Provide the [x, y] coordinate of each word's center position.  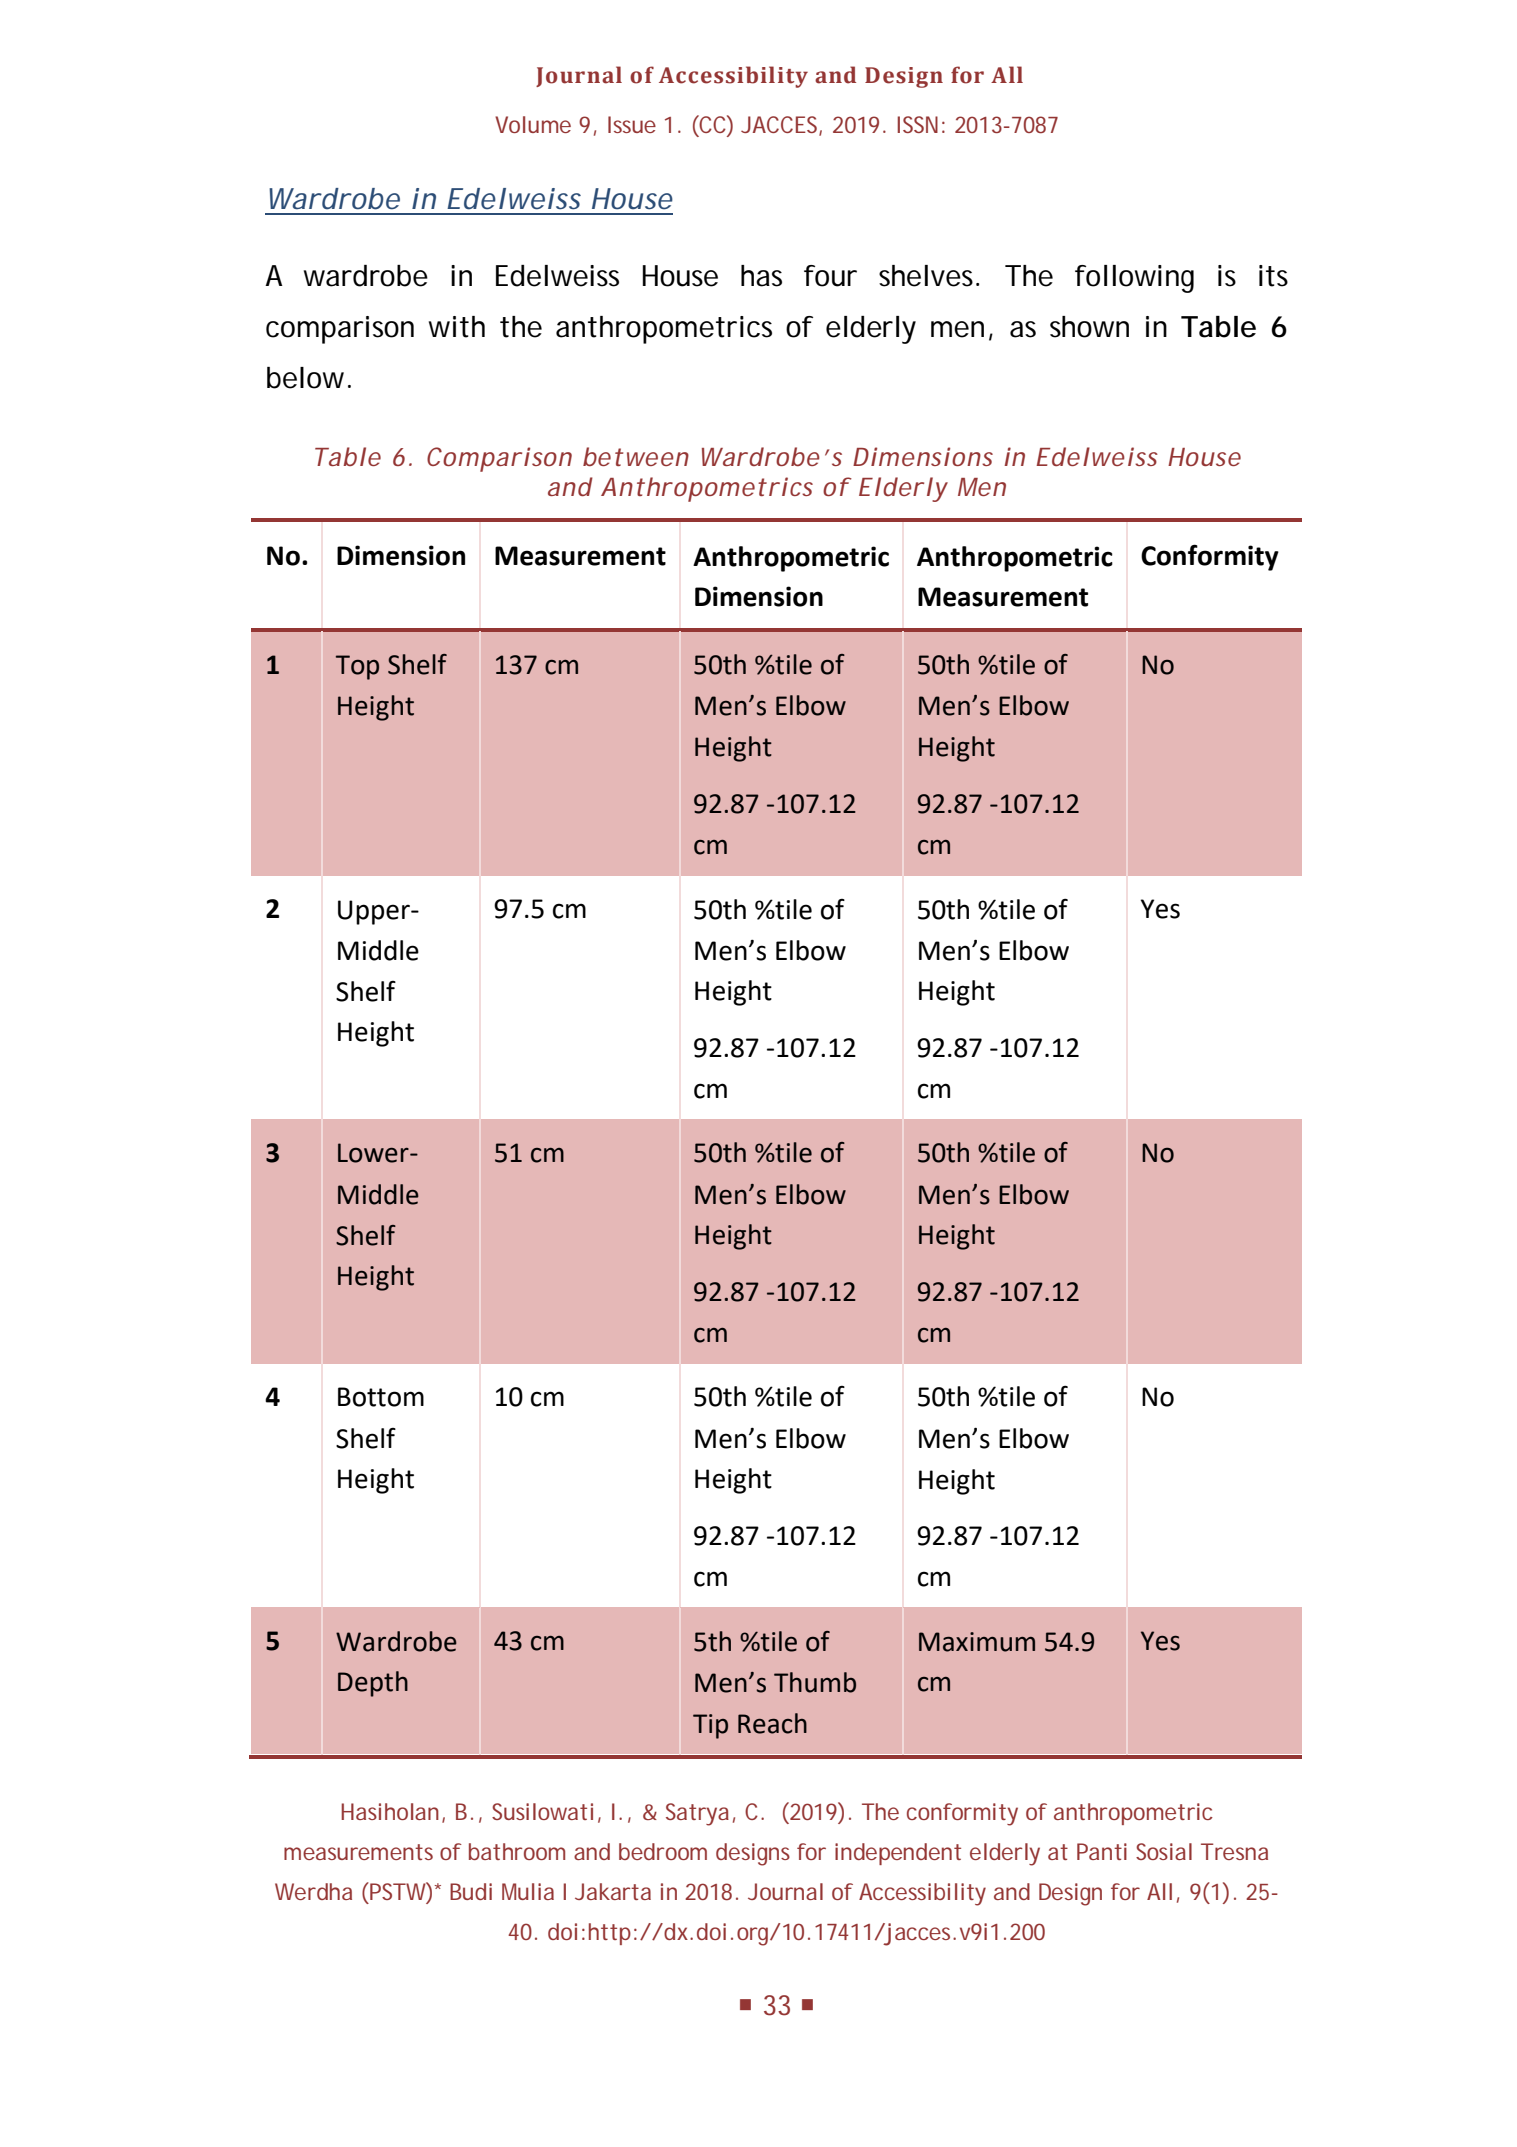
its [1273, 276]
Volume [533, 124]
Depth [373, 1684]
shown [1089, 327]
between [636, 456]
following [1134, 279]
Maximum [977, 1642]
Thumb [815, 1682]
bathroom [517, 1851]
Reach [772, 1723]
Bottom [381, 1397]
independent [898, 1854]
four [830, 276]
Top [357, 667]
